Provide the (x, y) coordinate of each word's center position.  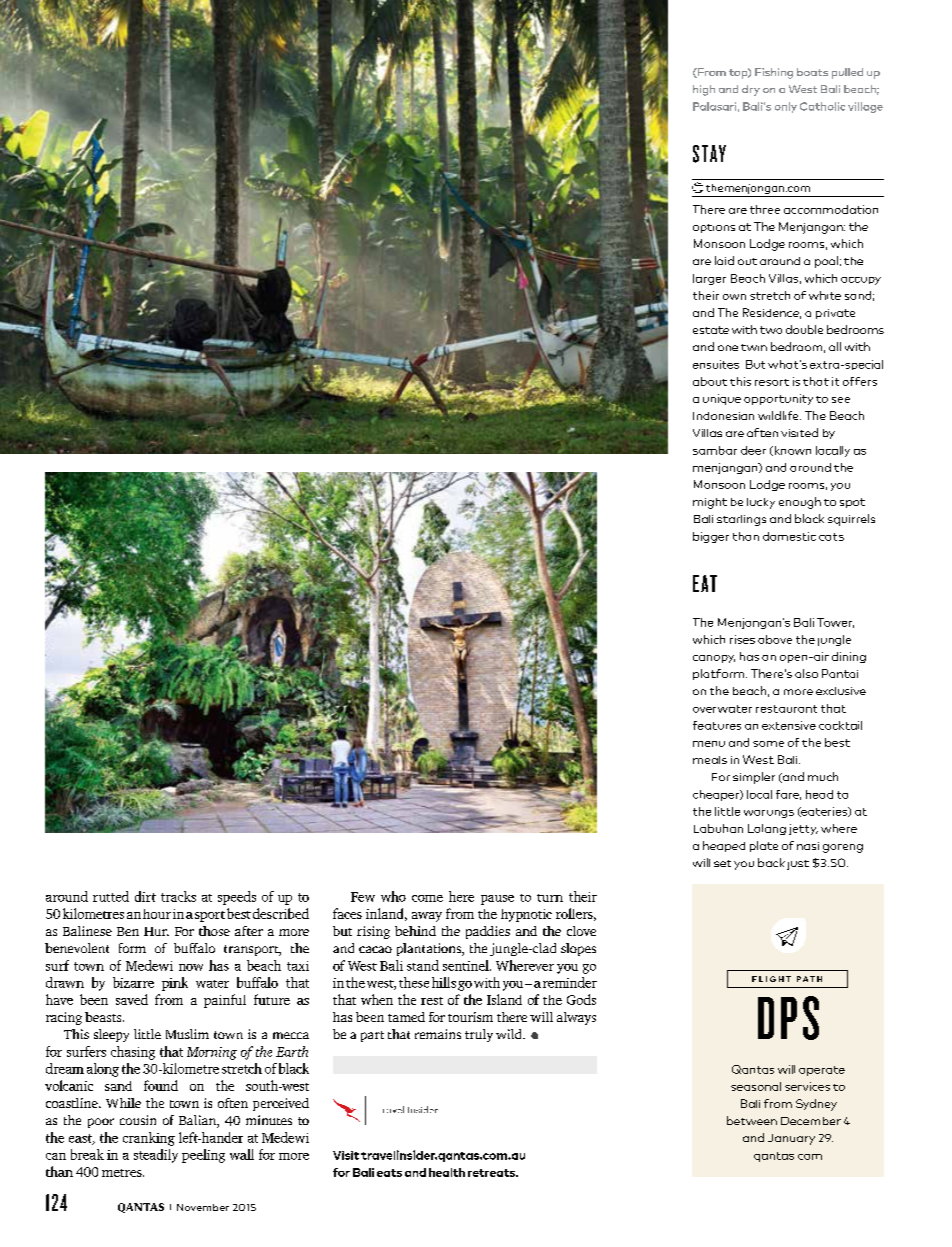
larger (709, 279)
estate (711, 330)
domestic (789, 536)
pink (175, 984)
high (704, 90)
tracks (178, 896)
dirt (145, 896)
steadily (156, 1156)
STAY (709, 154)
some (768, 744)
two (771, 330)
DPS (788, 1018)
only (786, 107)
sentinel (467, 965)
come (427, 898)
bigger (711, 537)
